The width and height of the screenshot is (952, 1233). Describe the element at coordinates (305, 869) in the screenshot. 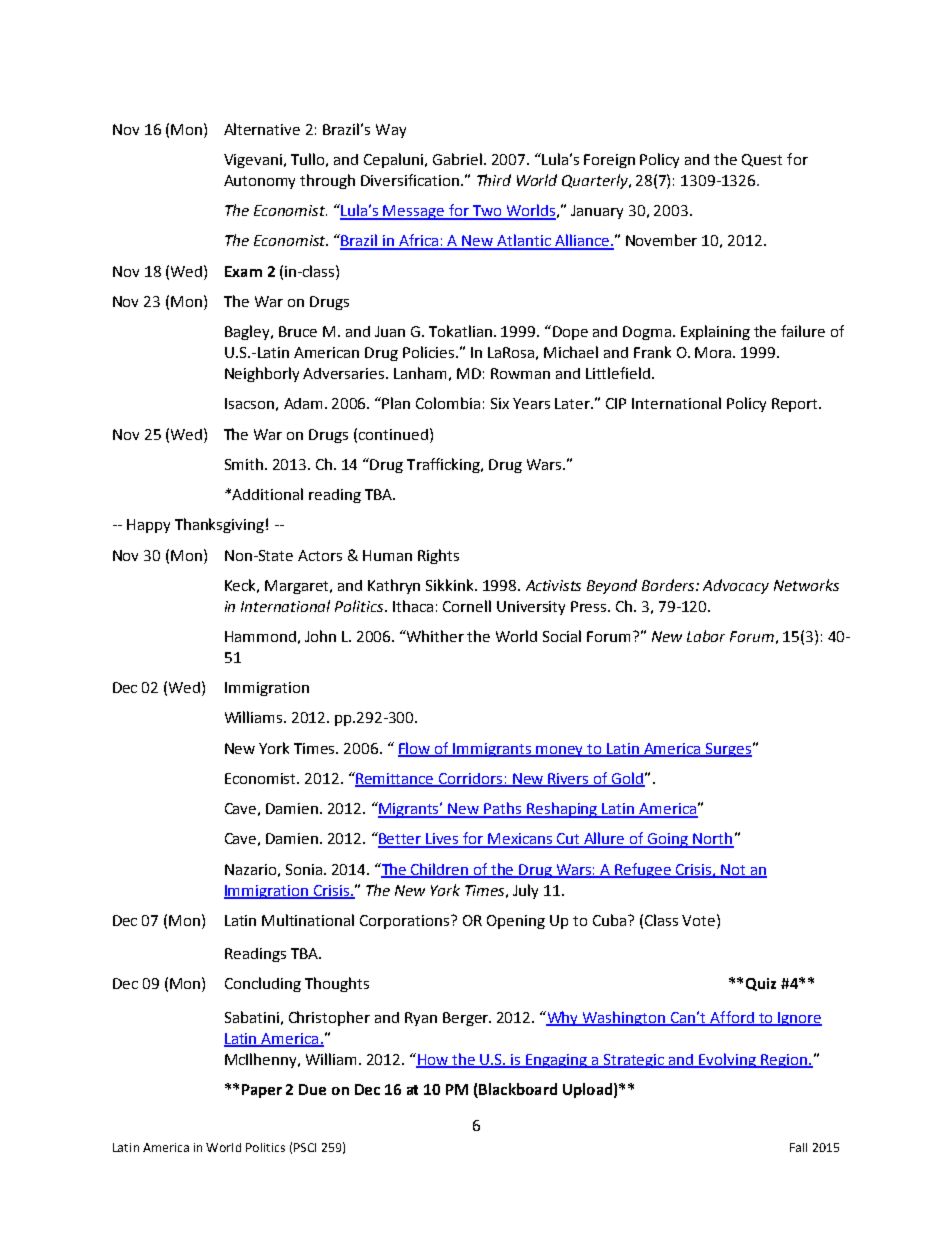

I see `Sonia` at that location.
